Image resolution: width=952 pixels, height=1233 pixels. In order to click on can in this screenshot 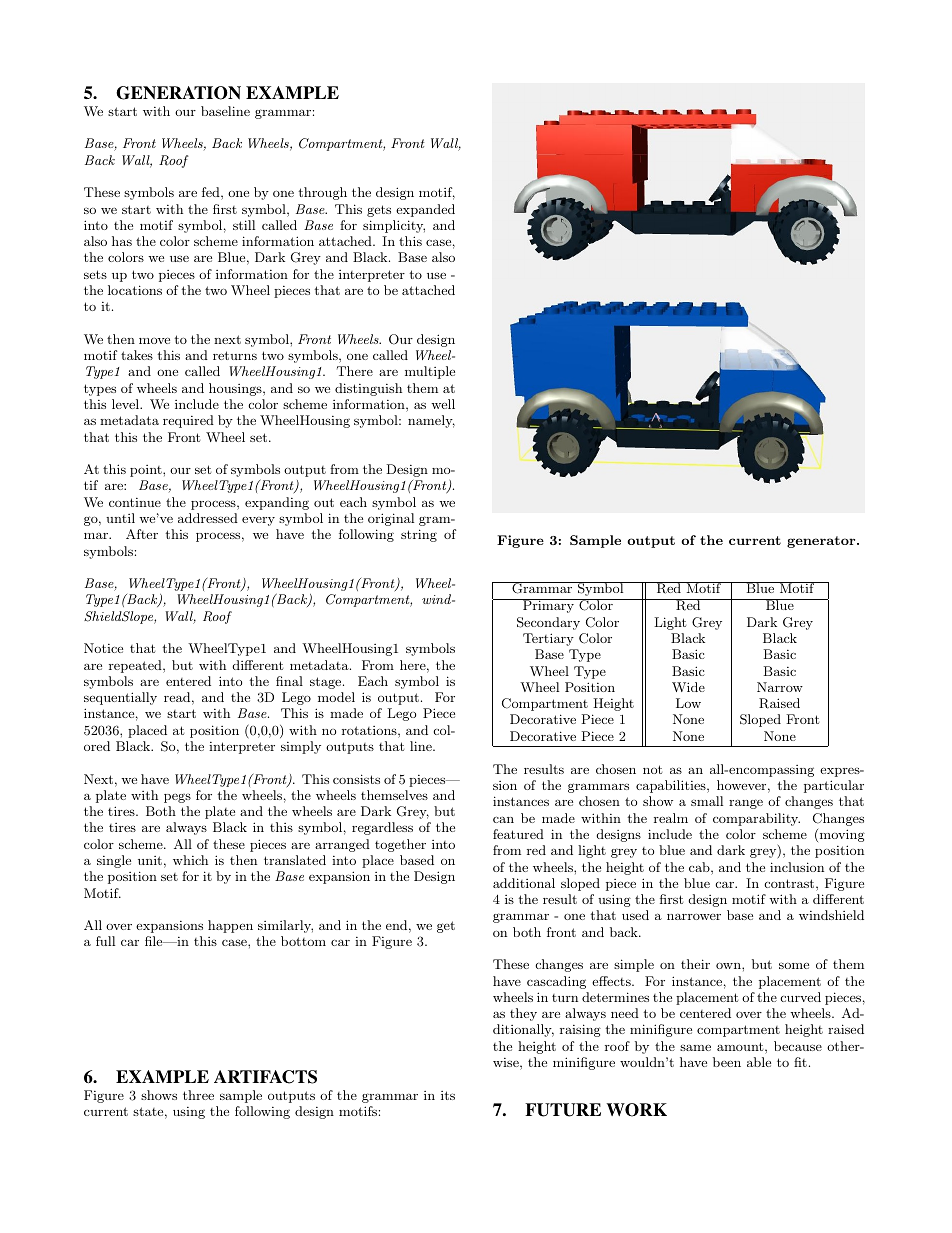, I will do `click(503, 820)`.
